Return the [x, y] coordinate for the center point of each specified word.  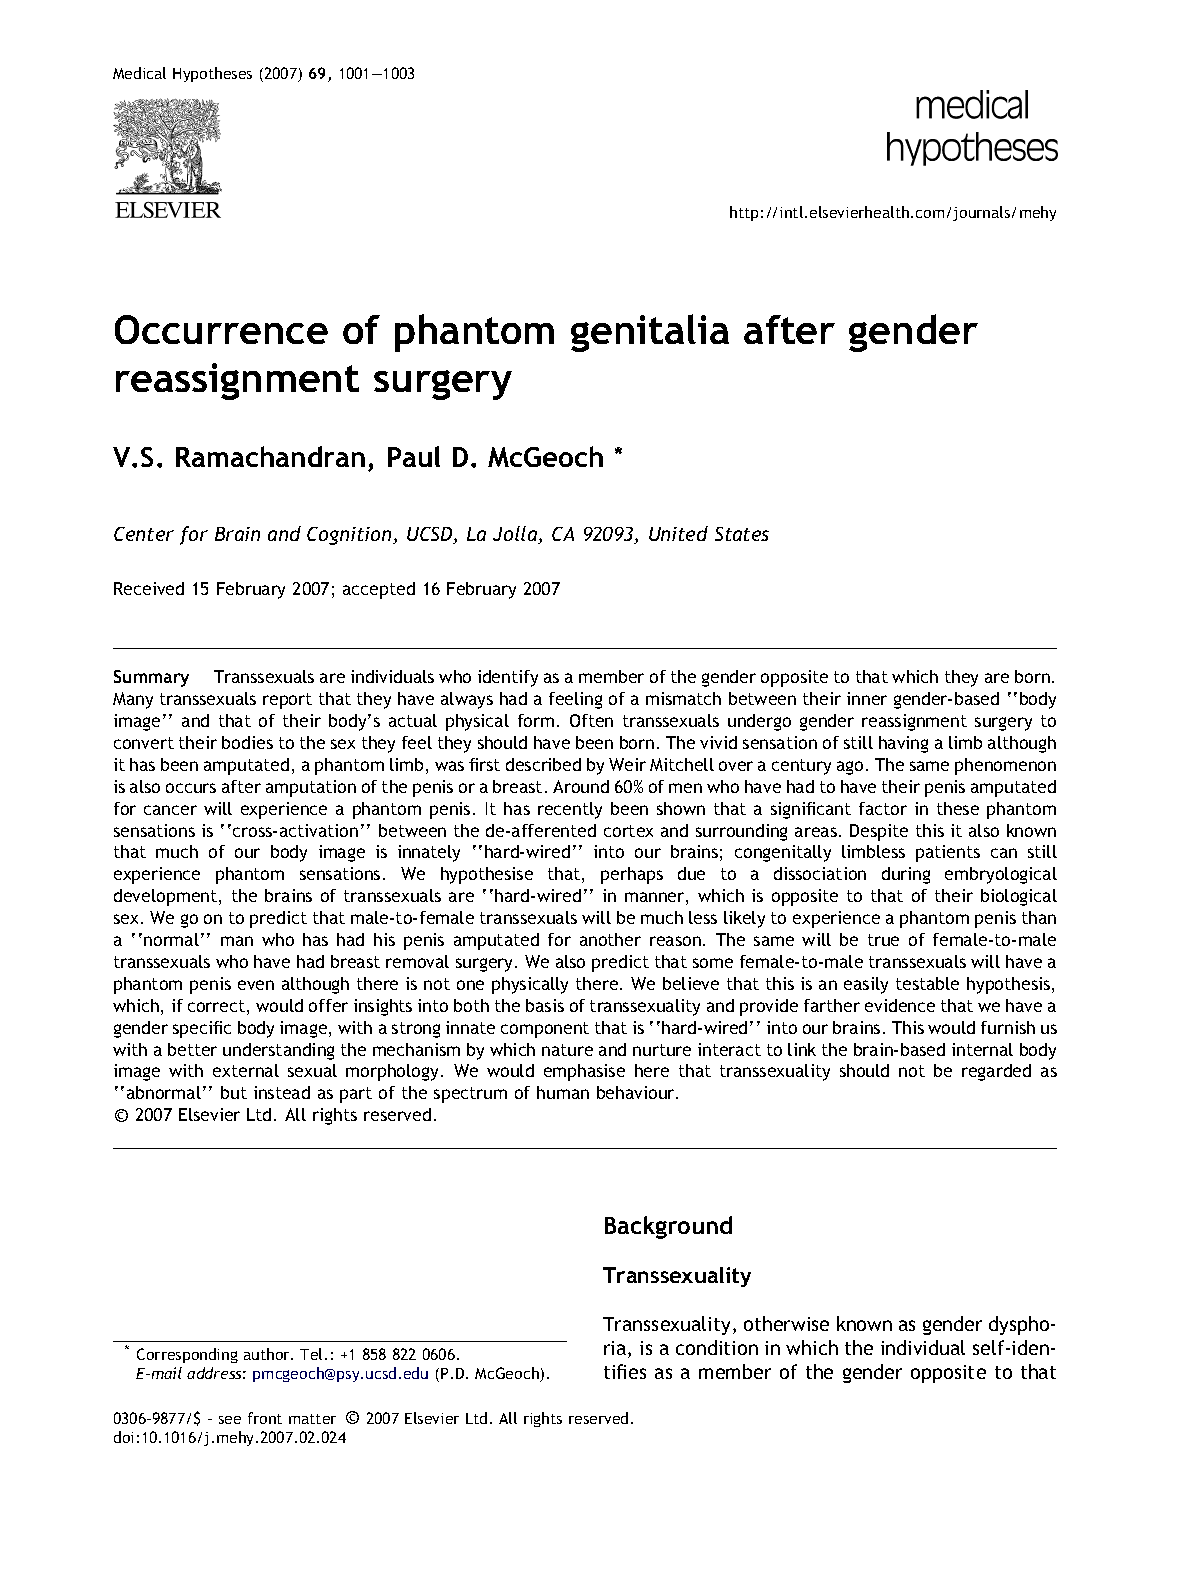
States [742, 534]
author [268, 1354]
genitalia [650, 333]
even [256, 985]
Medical [139, 73]
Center [144, 534]
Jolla [516, 535]
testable [927, 983]
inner [867, 698]
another [610, 939]
